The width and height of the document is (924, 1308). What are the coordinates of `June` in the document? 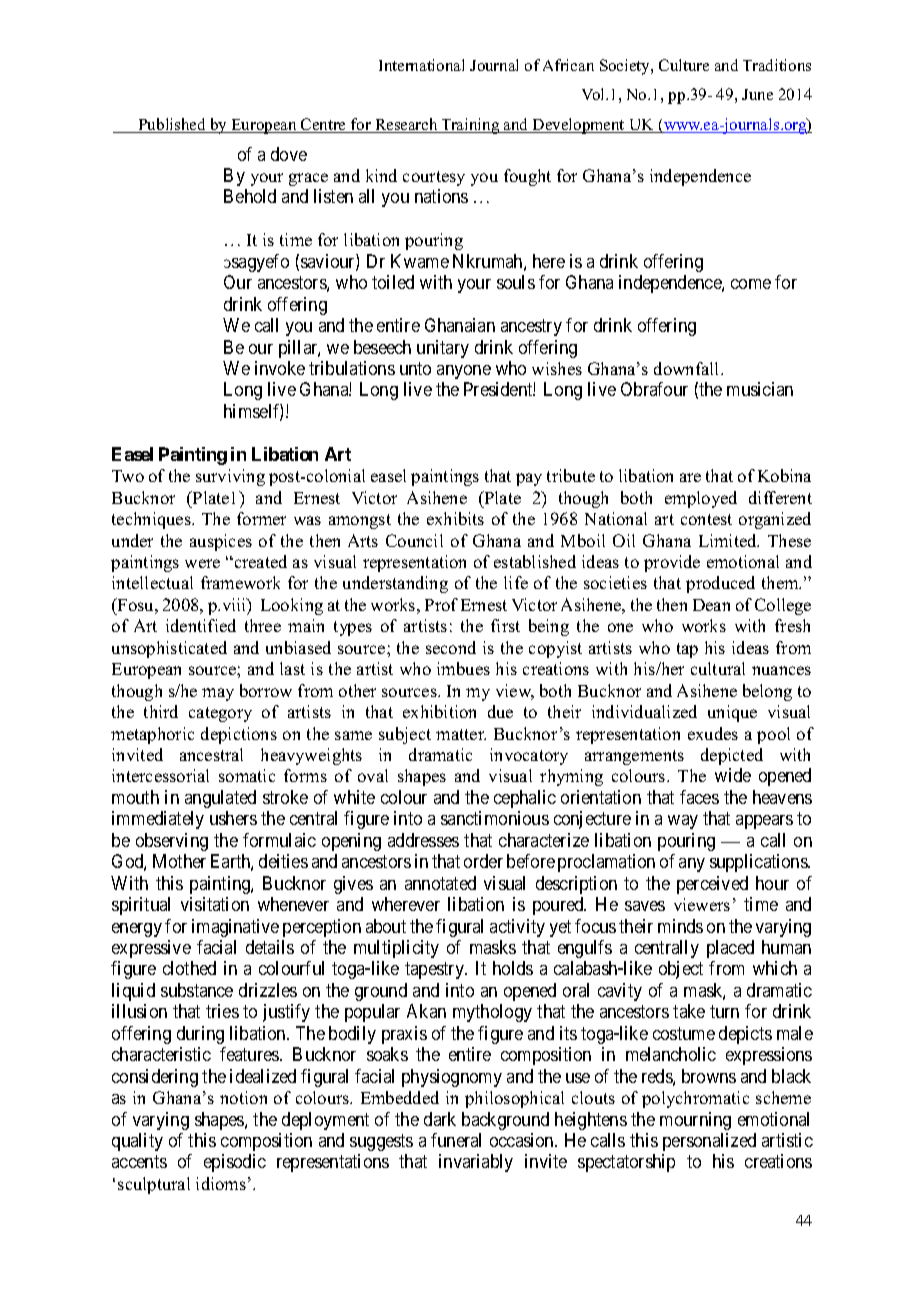 It's located at (757, 94).
